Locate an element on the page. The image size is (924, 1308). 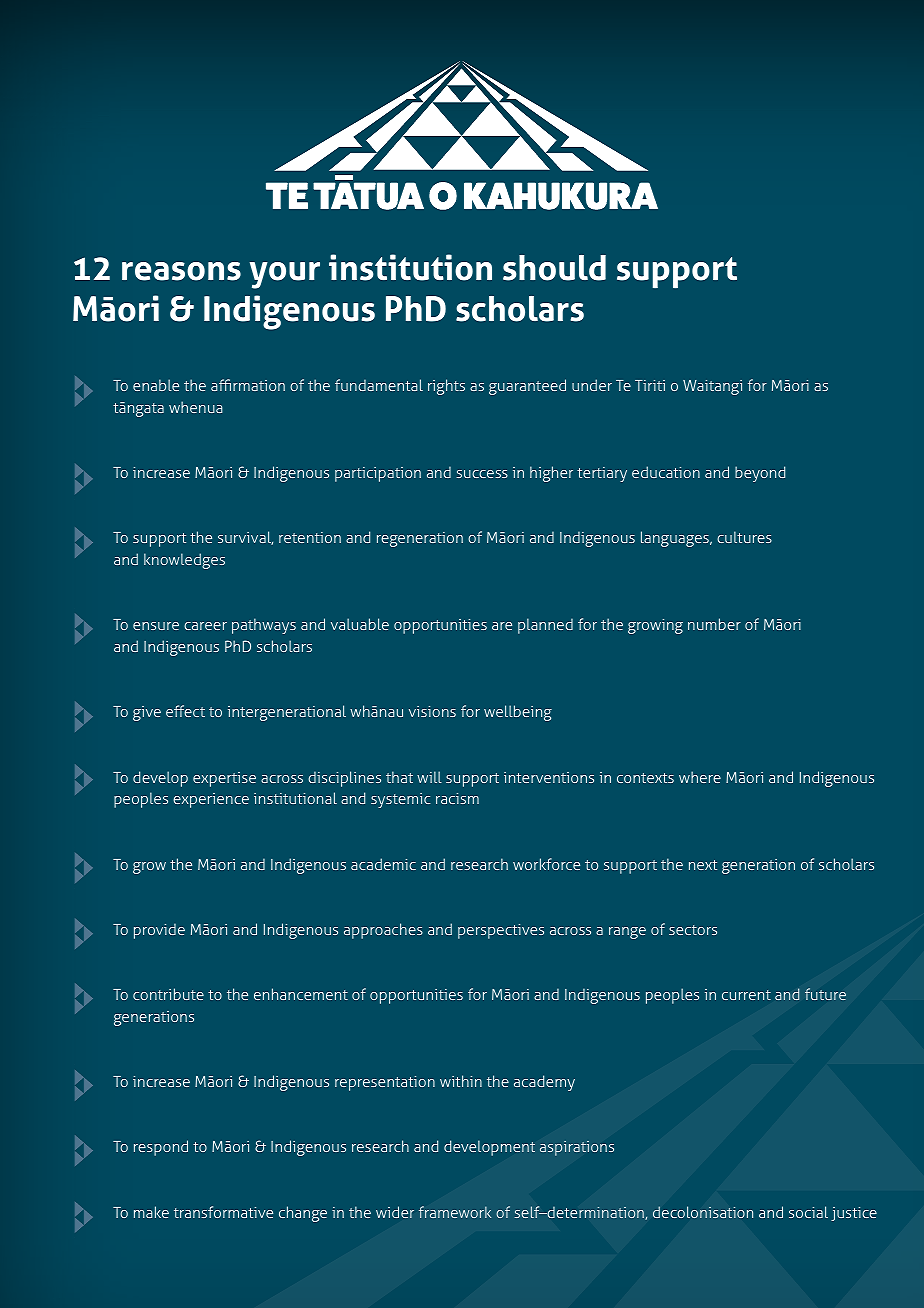
your is located at coordinates (285, 275).
